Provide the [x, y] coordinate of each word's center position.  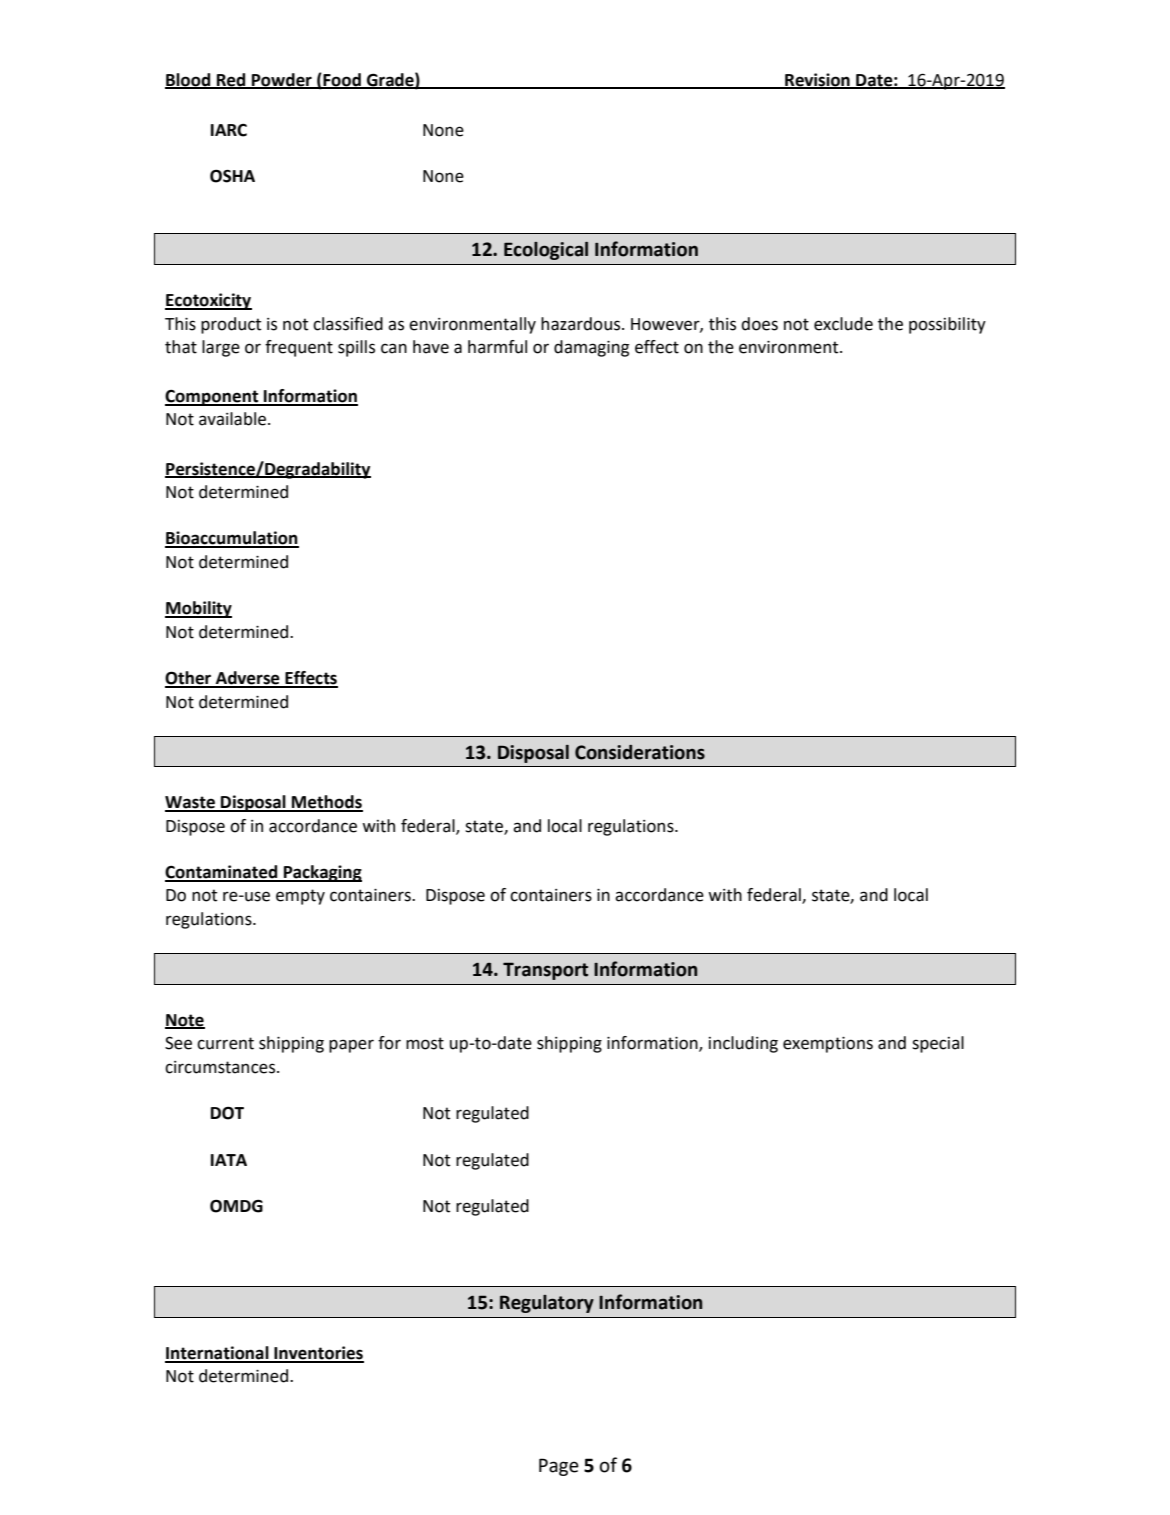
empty [300, 897]
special [938, 1044]
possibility [947, 325]
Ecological [546, 251]
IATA [229, 1160]
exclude [843, 324]
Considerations [640, 752]
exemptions [828, 1045]
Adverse [248, 679]
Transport [545, 971]
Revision [817, 81]
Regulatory [547, 1304]
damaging [591, 348]
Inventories [318, 1354]
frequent [299, 348]
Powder [282, 81]
